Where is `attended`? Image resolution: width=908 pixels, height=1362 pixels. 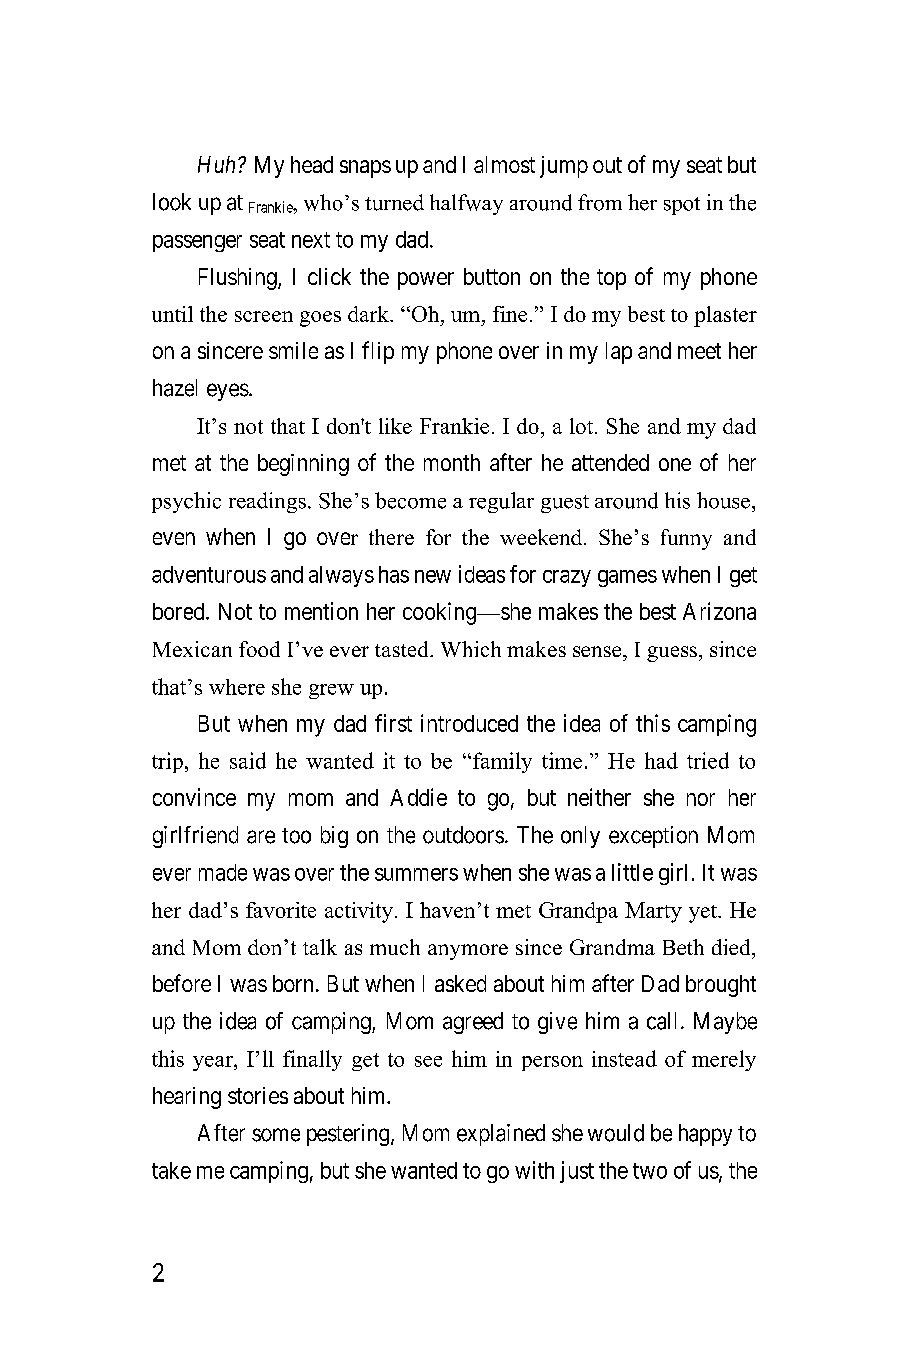 attended is located at coordinates (610, 462).
